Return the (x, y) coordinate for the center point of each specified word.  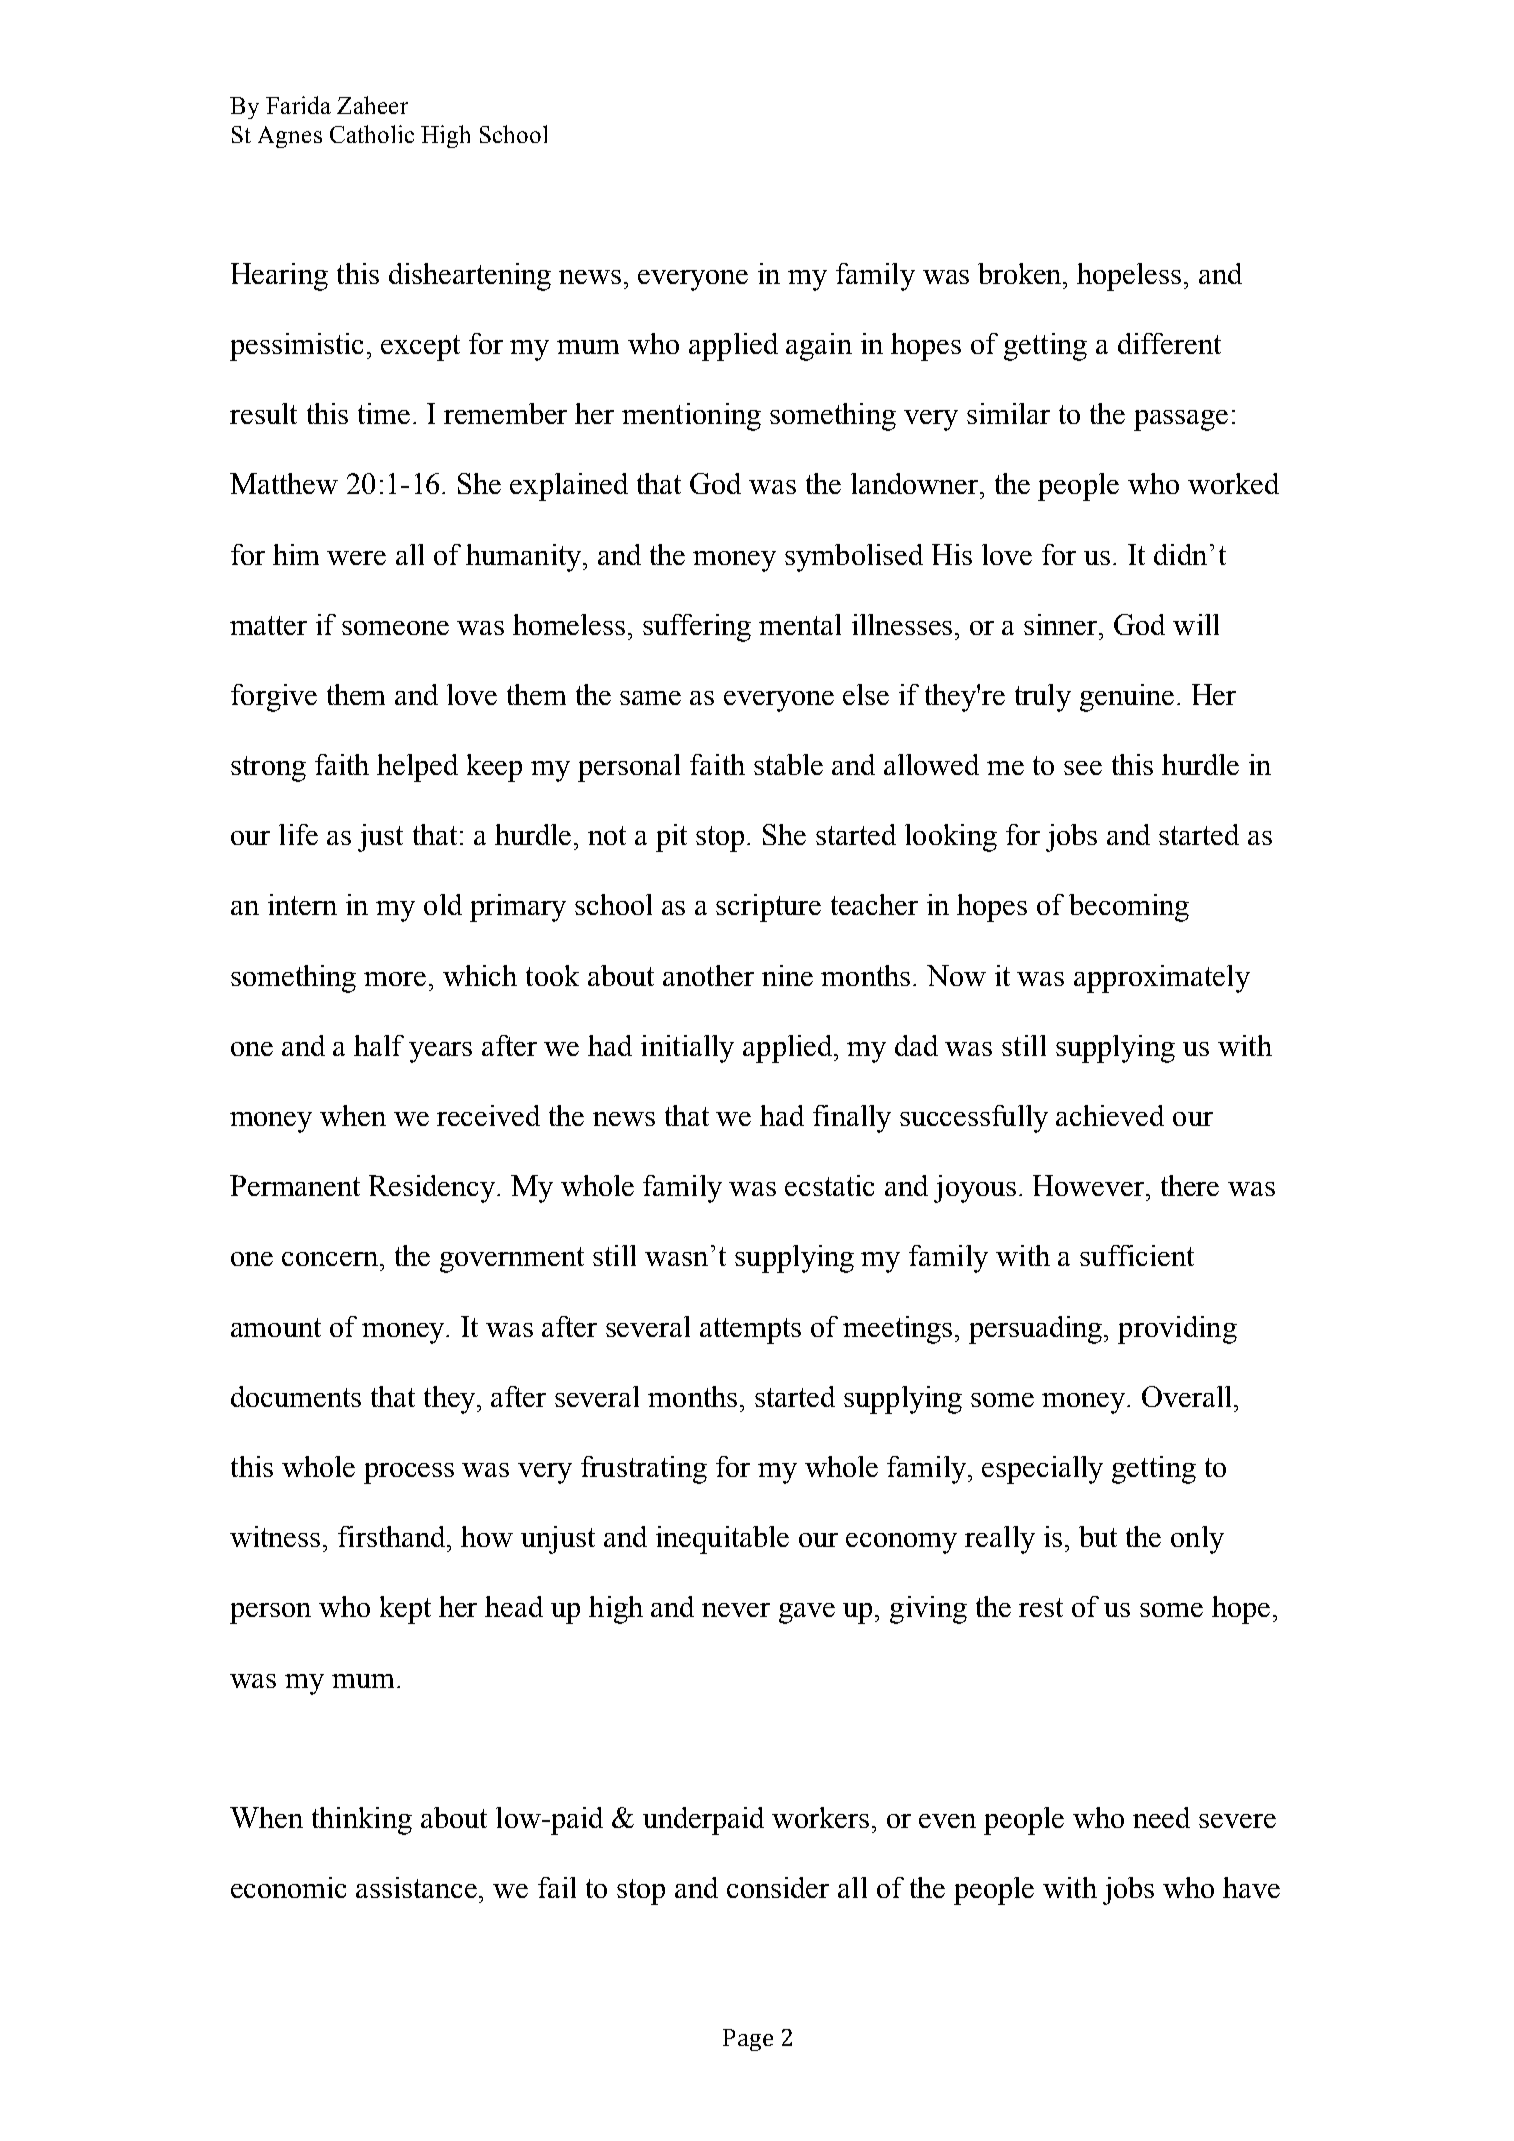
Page (748, 2040)
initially (687, 1049)
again (819, 347)
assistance (418, 1887)
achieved (1110, 1115)
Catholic (372, 134)
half (379, 1045)
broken (1021, 273)
